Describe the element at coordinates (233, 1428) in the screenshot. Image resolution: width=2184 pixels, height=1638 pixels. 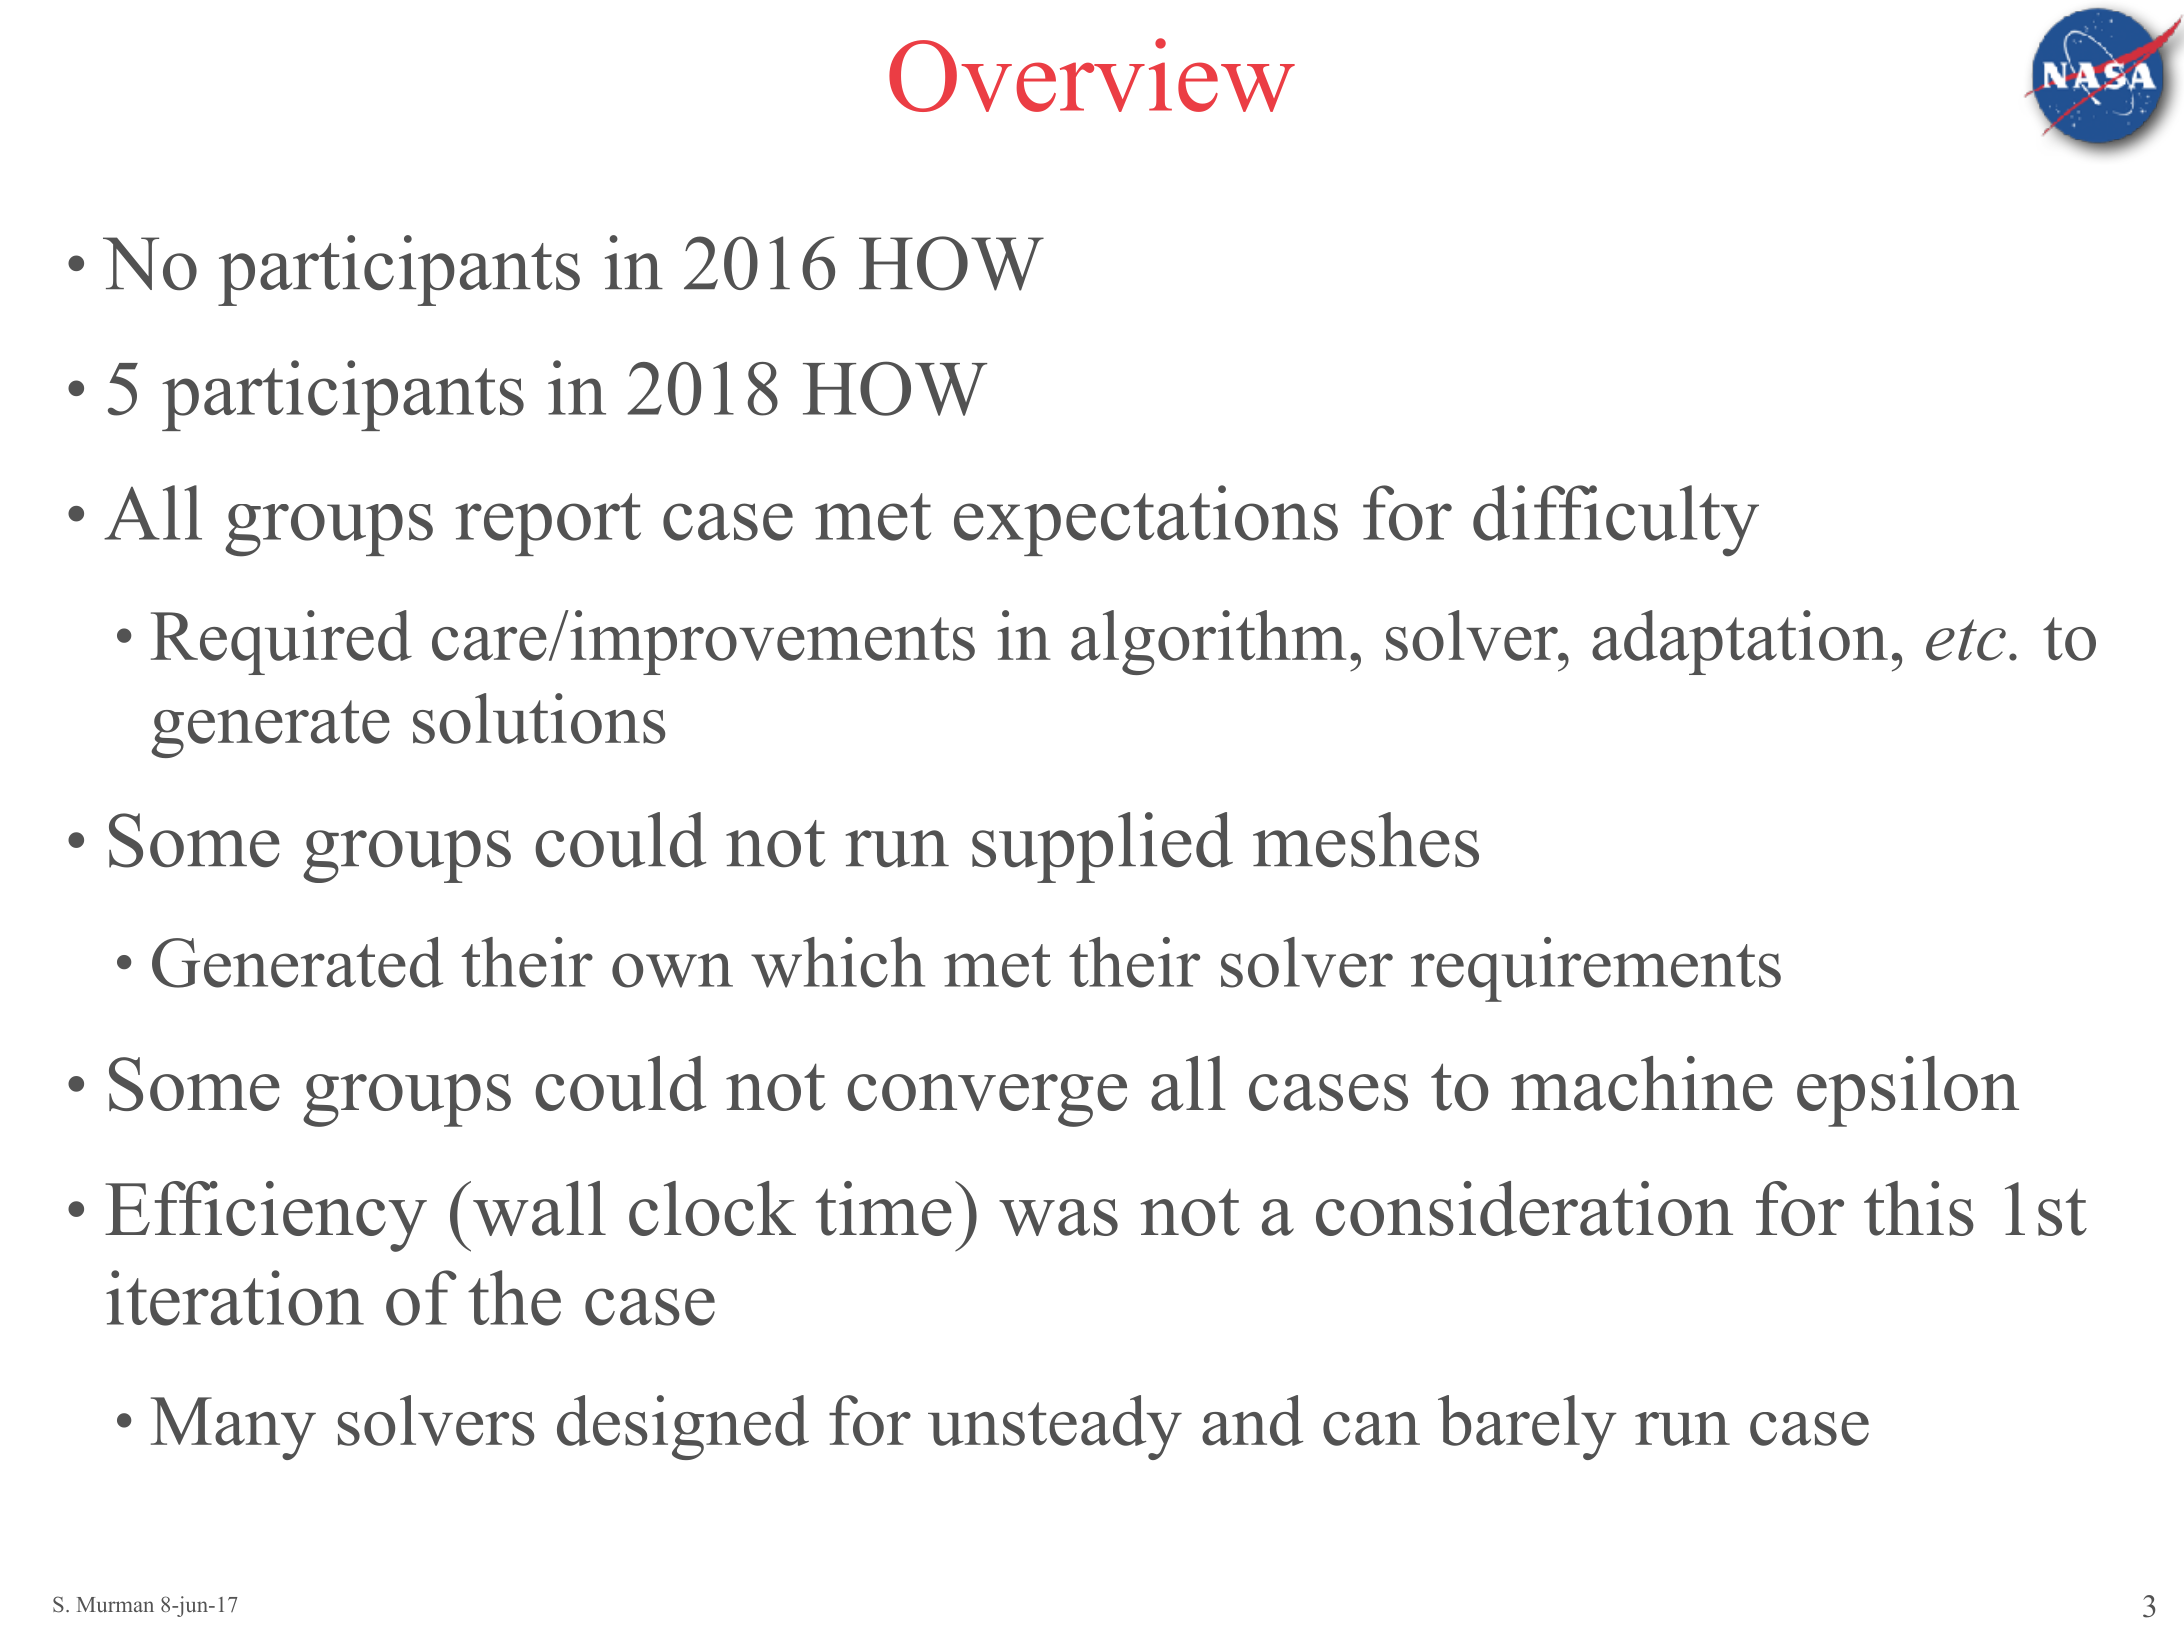
I see `Many` at that location.
